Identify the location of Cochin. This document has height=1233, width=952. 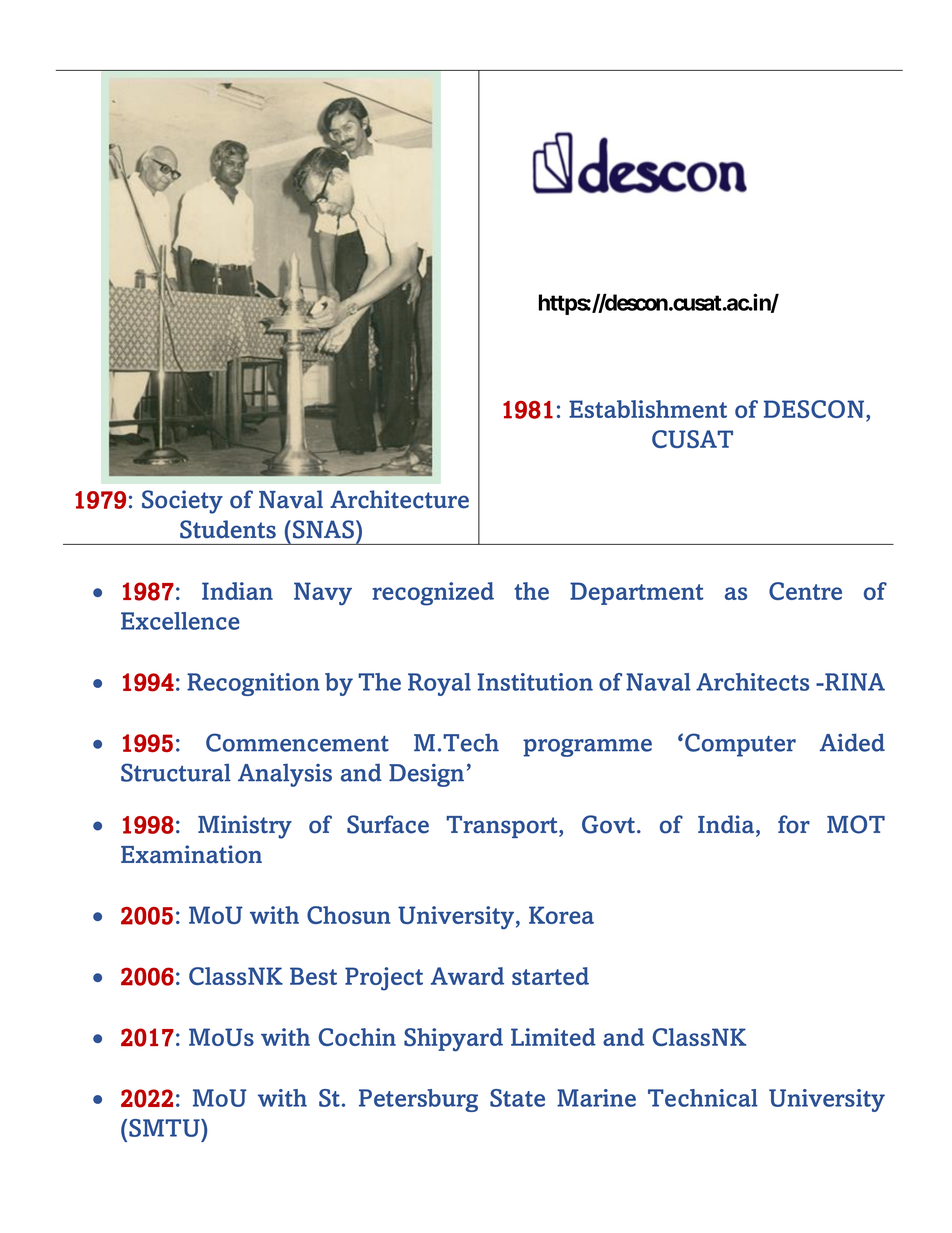
(357, 1037).
